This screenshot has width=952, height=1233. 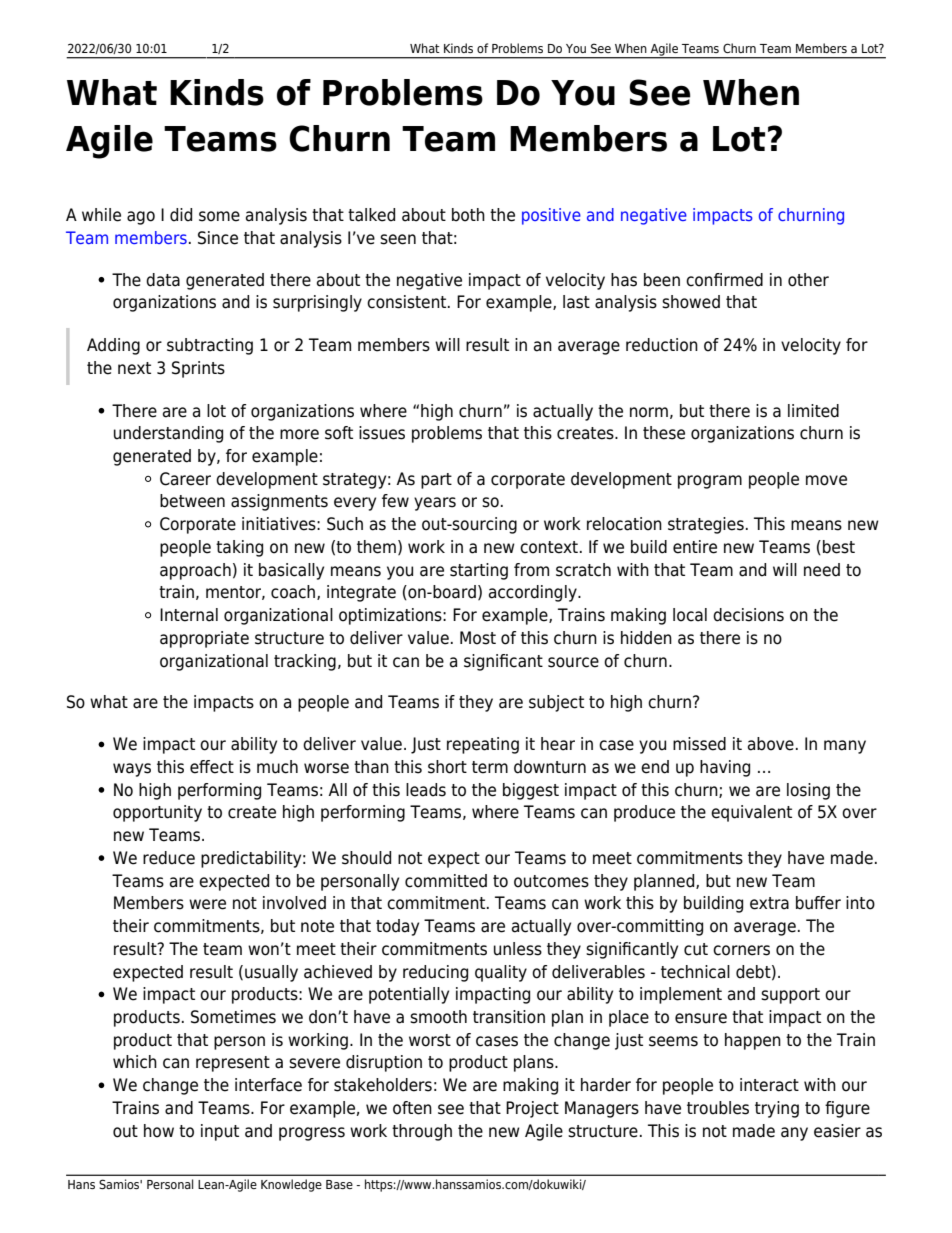 What do you see at coordinates (771, 744) in the screenshot?
I see `above` at bounding box center [771, 744].
